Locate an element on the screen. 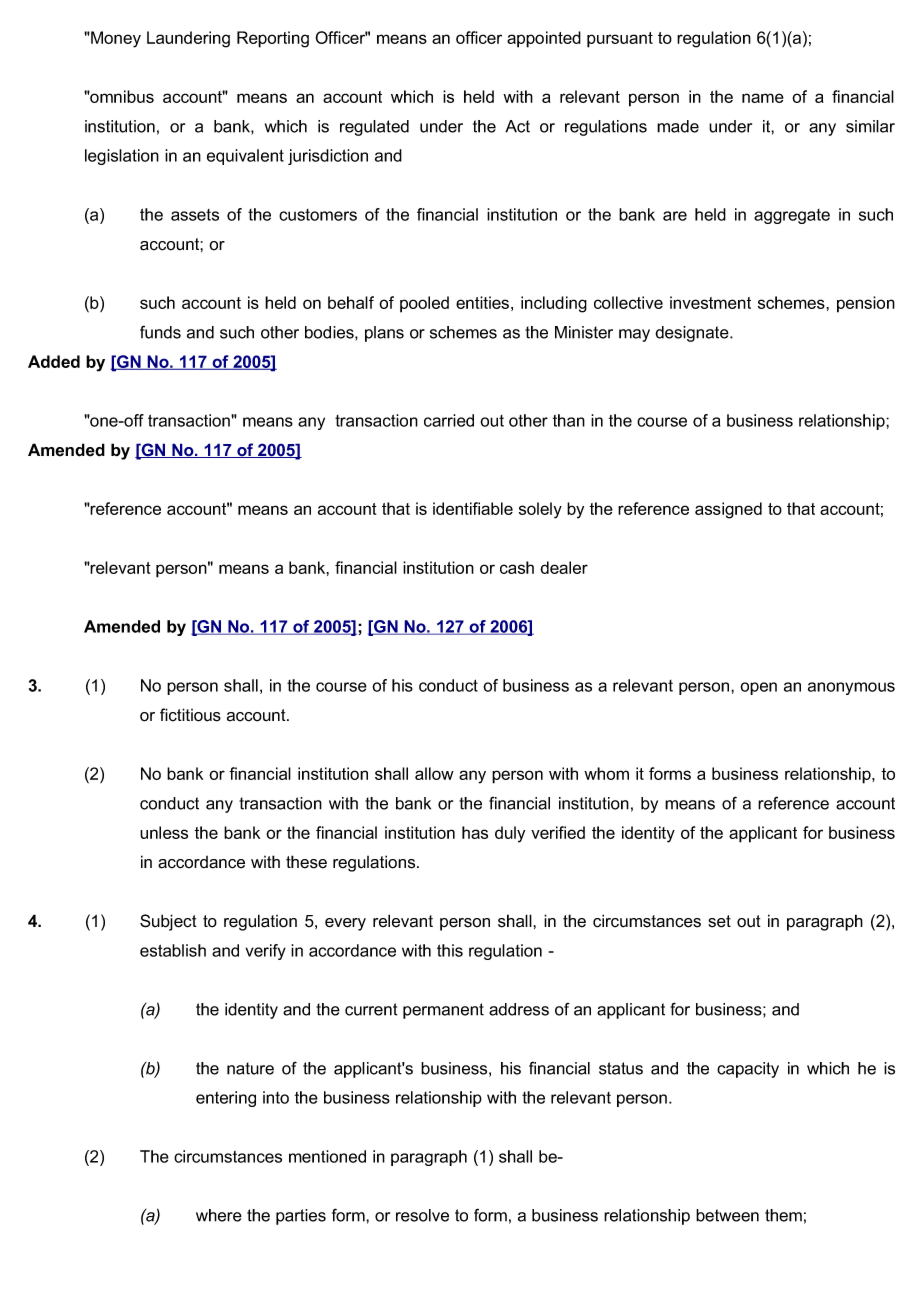 This screenshot has height=1308, width=924. assigned is located at coordinates (728, 510).
